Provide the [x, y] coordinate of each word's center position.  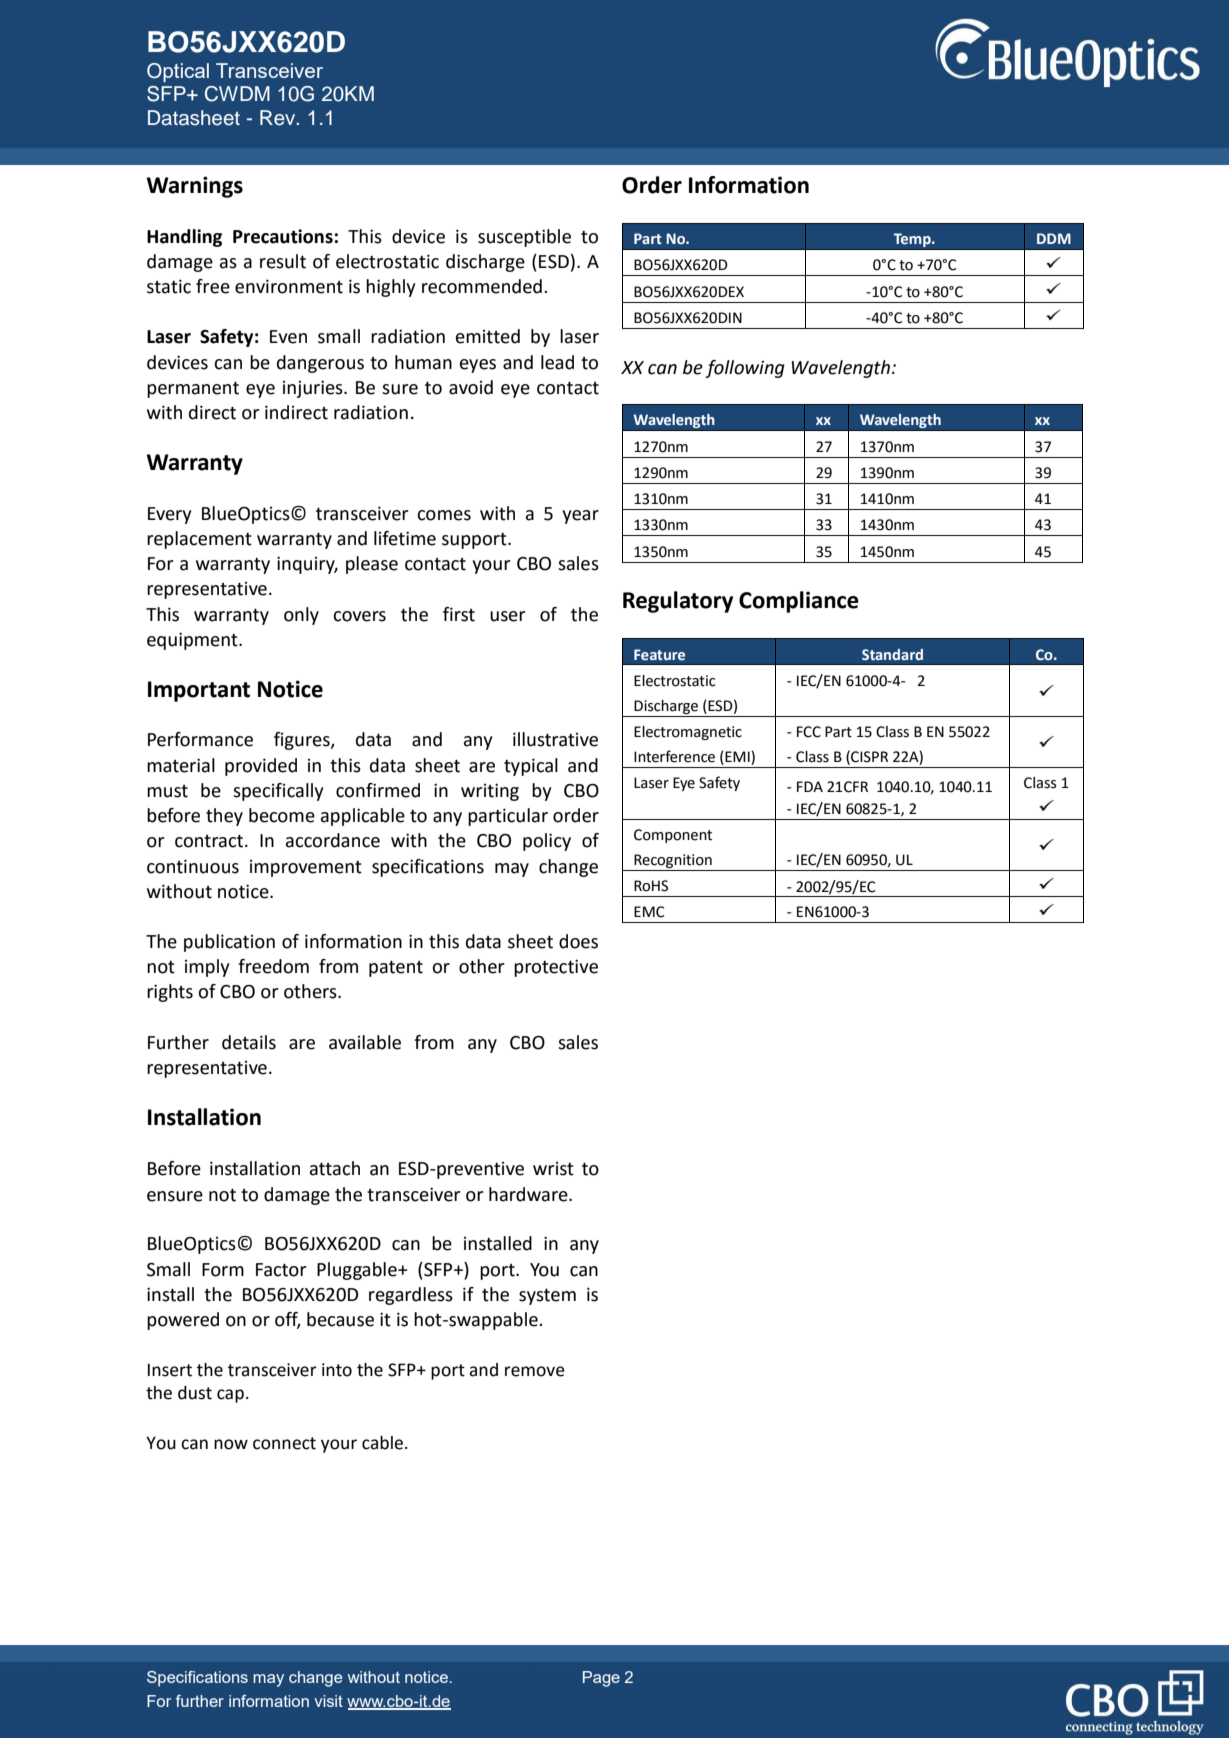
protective [556, 968]
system [547, 1297]
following [745, 369]
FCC [809, 732]
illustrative [555, 739]
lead [557, 362]
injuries [314, 389]
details [249, 1042]
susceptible [524, 238]
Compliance [799, 602]
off [287, 1320]
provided [261, 767]
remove [535, 1371]
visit [328, 1701]
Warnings [195, 187]
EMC [649, 912]
